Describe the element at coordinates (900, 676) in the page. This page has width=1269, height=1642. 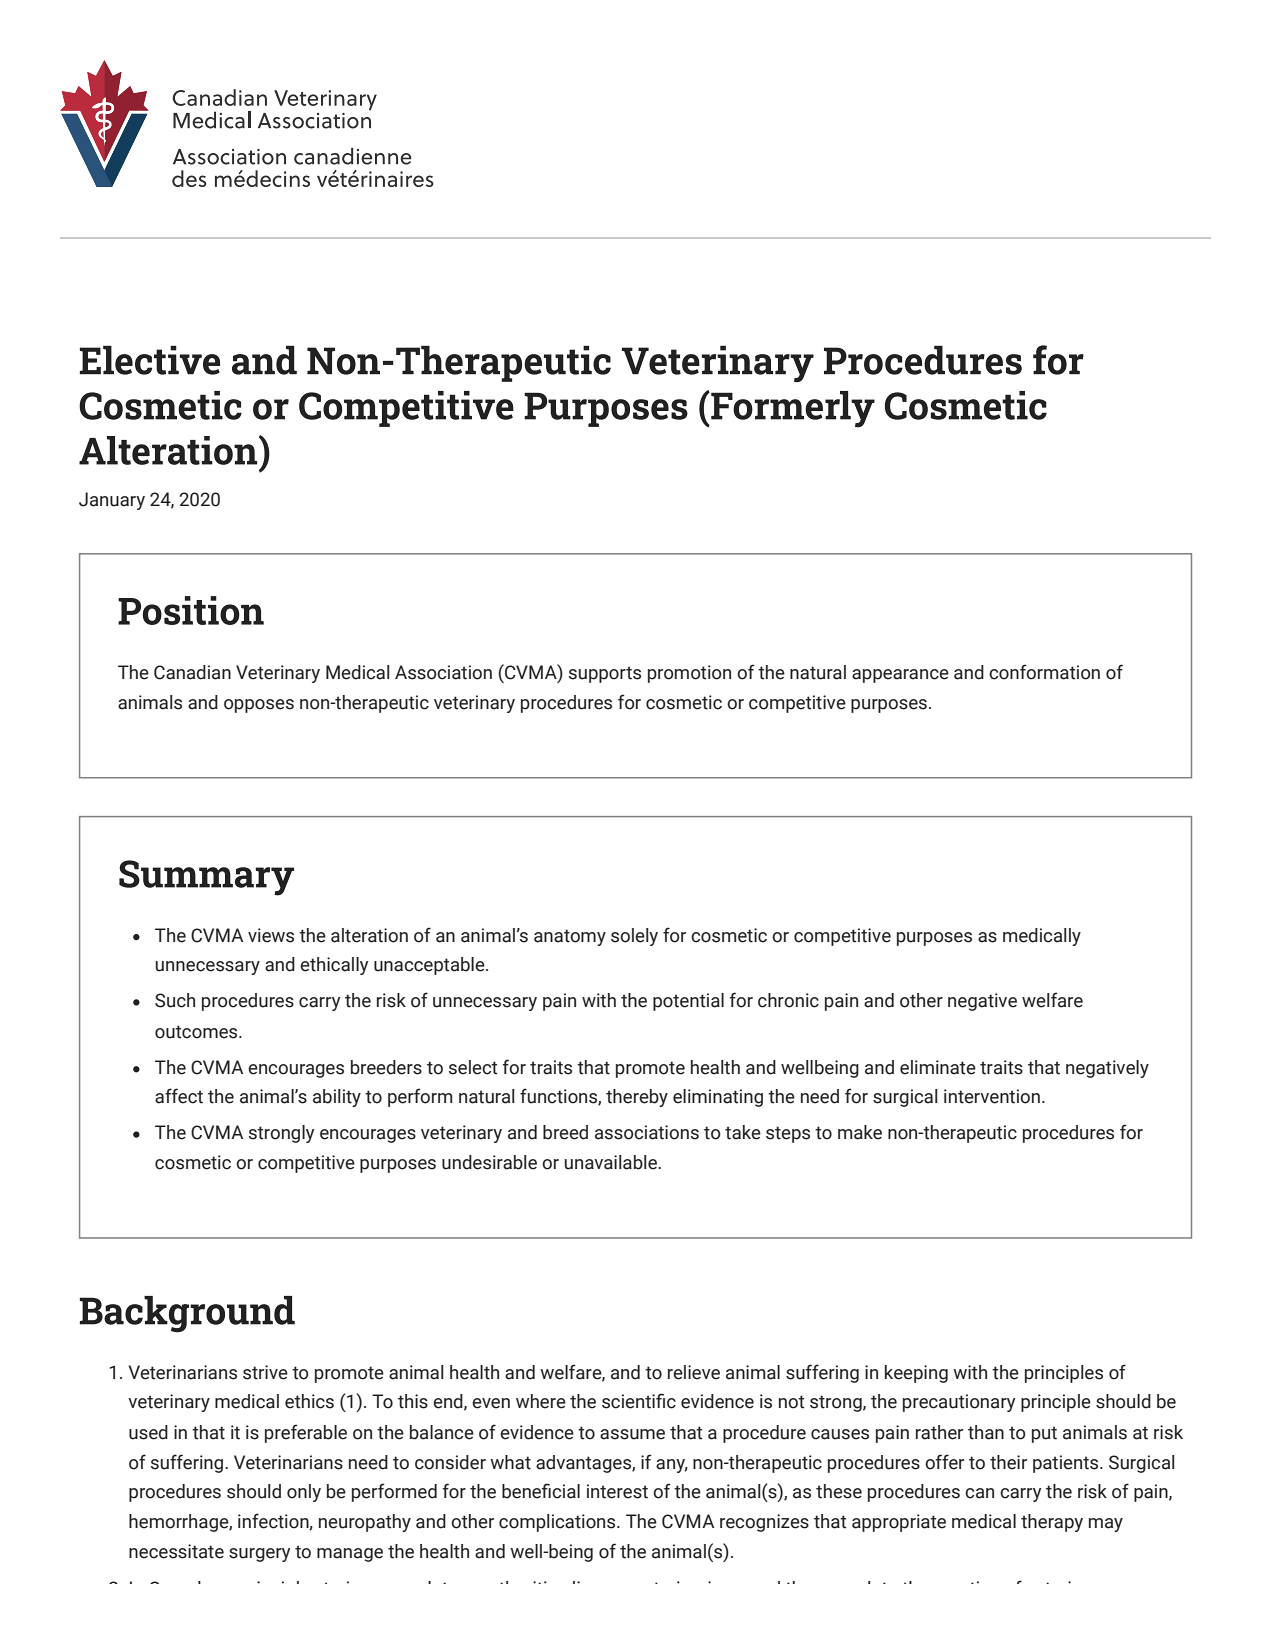
I see `appearance` at that location.
